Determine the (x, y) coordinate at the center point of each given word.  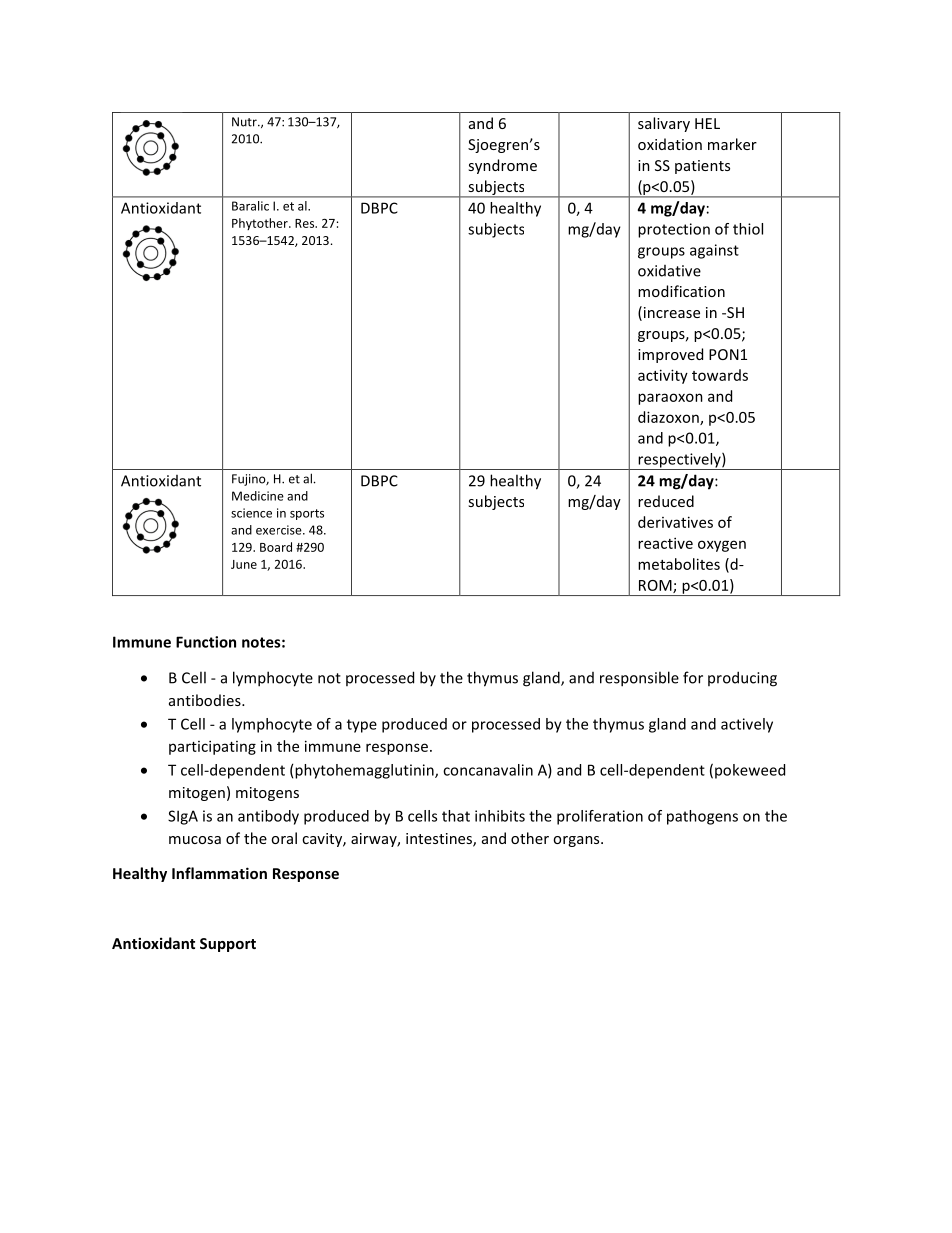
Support (228, 945)
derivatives (675, 522)
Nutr (245, 122)
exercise (280, 530)
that (456, 816)
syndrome (502, 166)
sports (307, 514)
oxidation (670, 144)
